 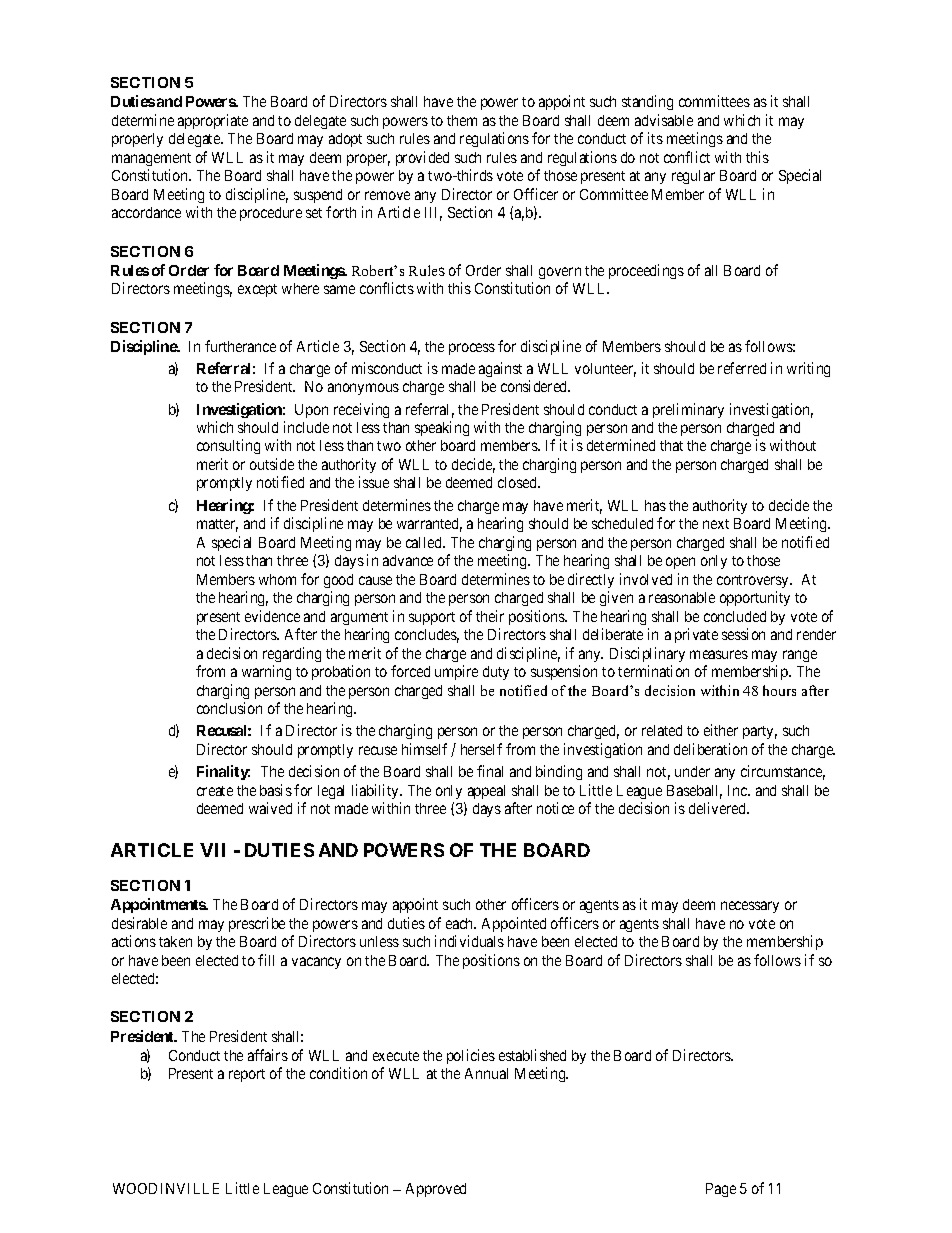 What do you see at coordinates (247, 1075) in the page?
I see `report` at bounding box center [247, 1075].
